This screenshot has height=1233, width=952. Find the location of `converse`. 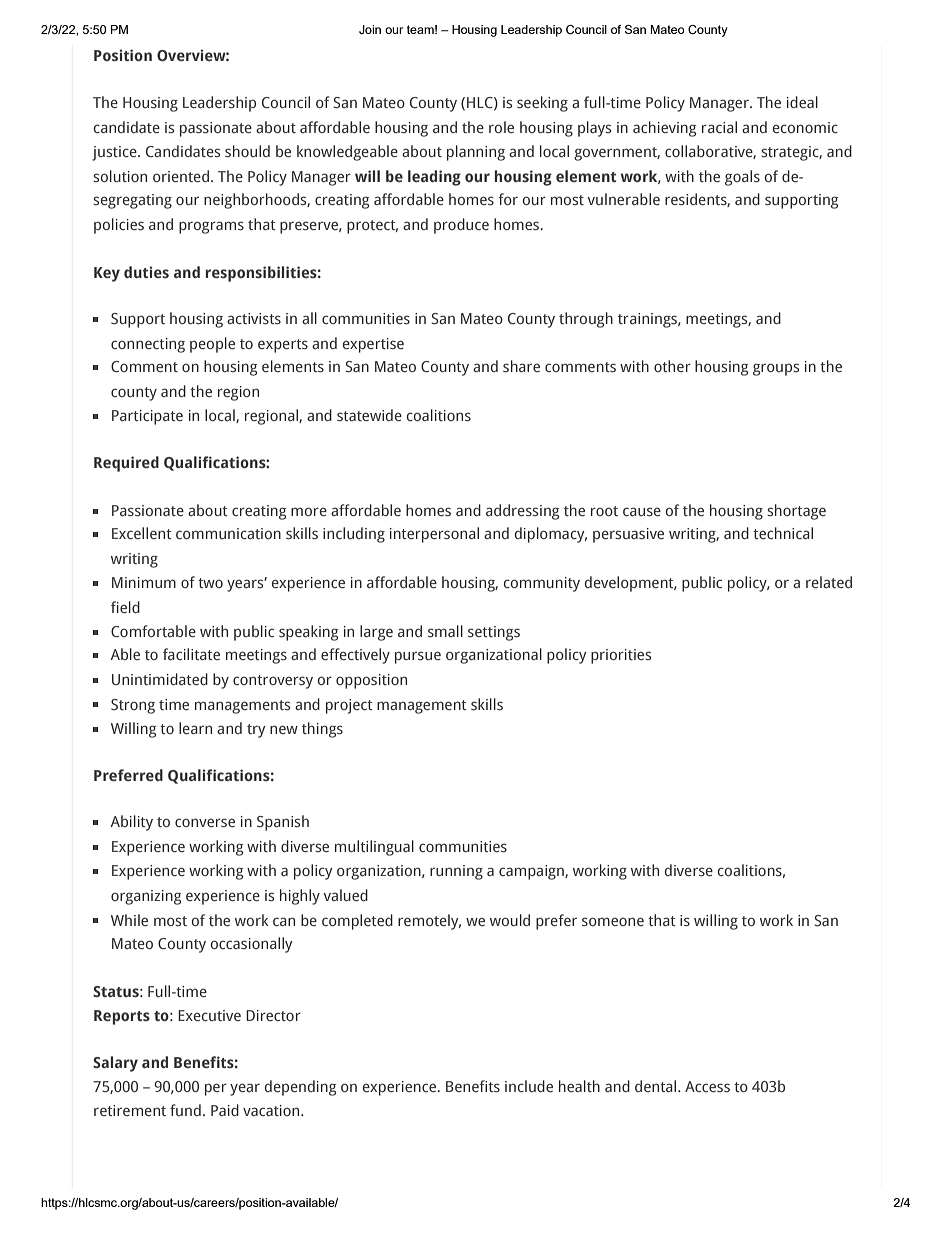

converse is located at coordinates (205, 822).
